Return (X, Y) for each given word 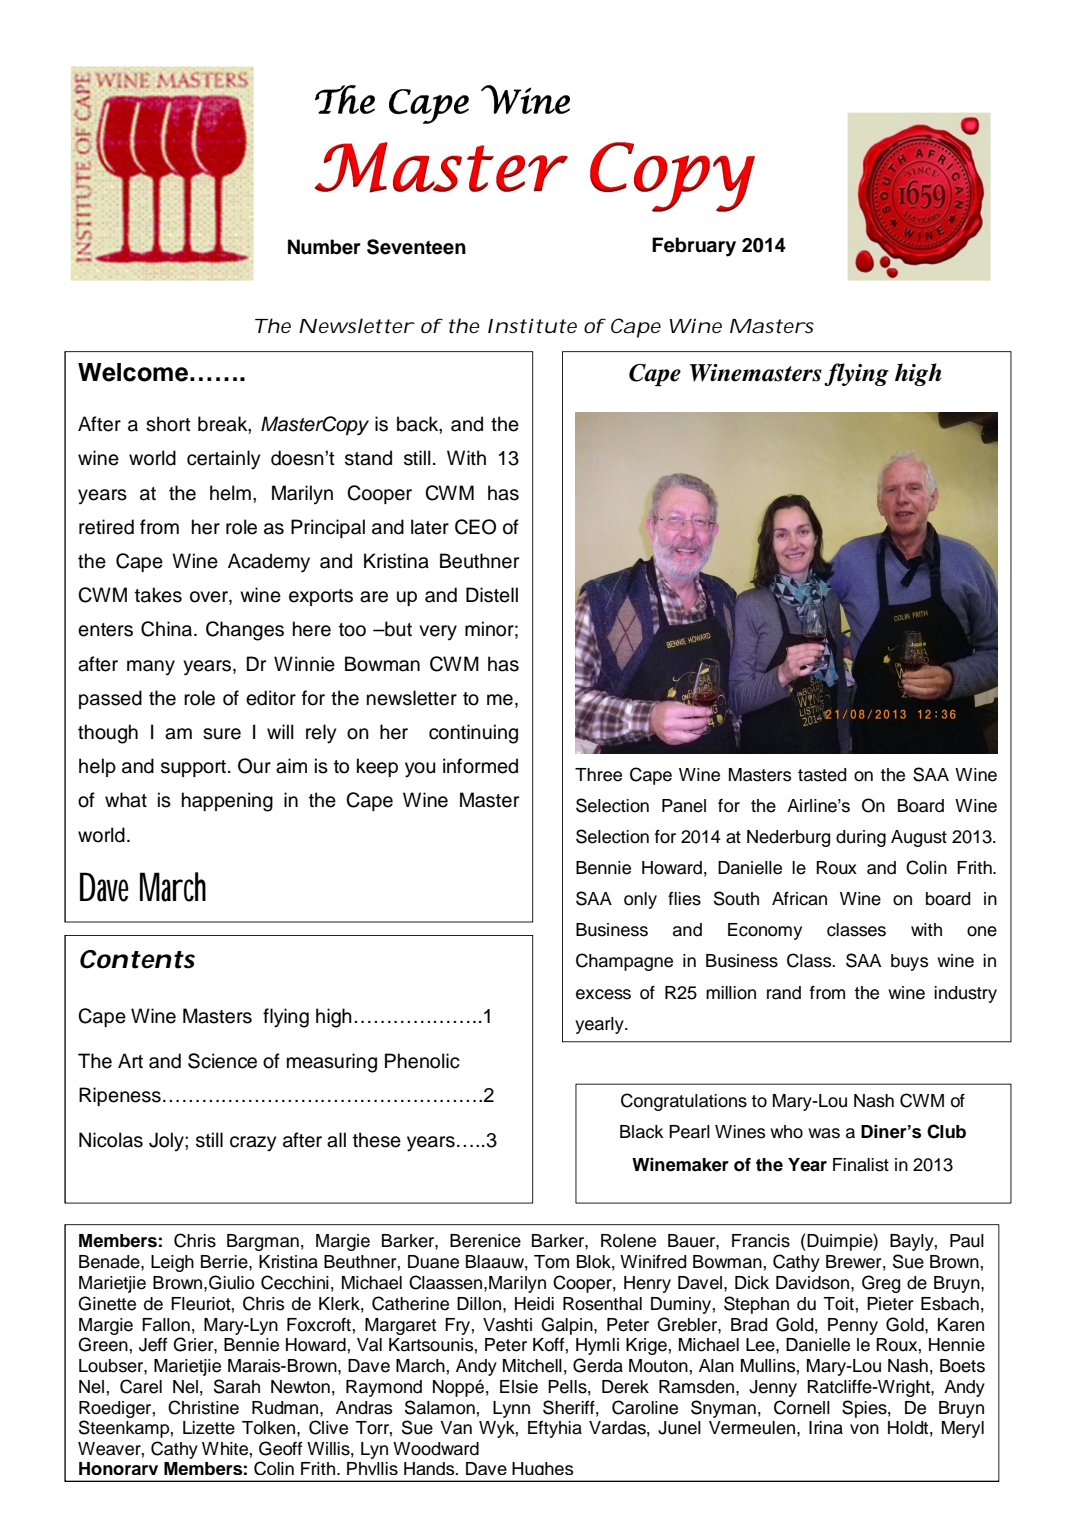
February (694, 247)
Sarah (237, 1386)
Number (324, 247)
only (640, 900)
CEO (475, 527)
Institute (532, 326)
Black (642, 1132)
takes (158, 595)
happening (227, 802)
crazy (253, 1144)
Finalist (861, 1165)
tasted (822, 775)
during (861, 838)
